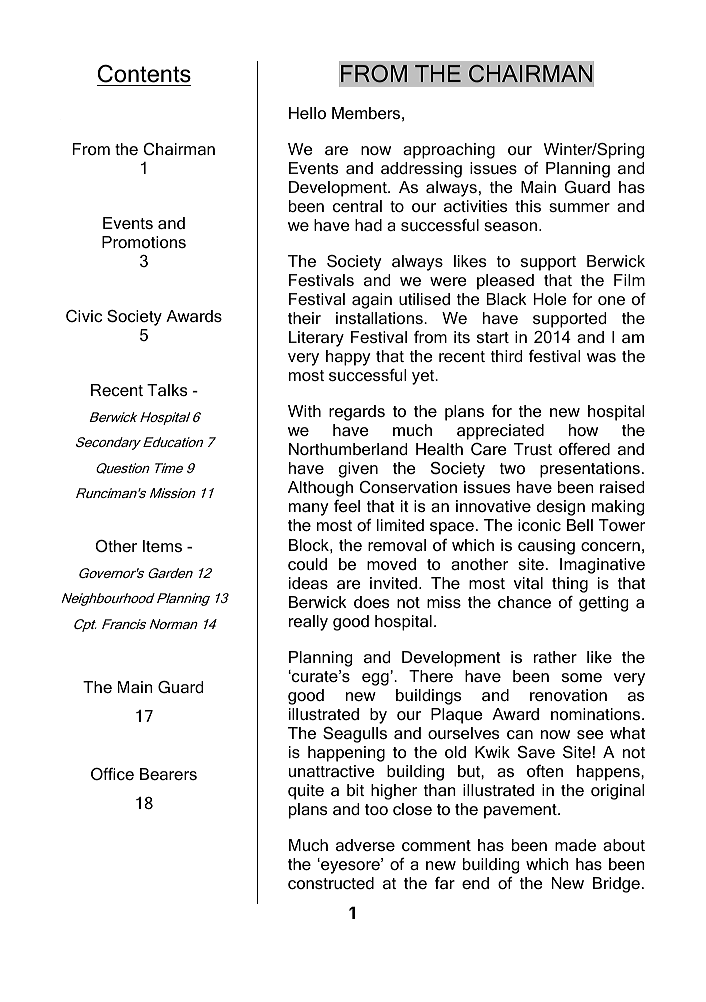 This screenshot has height=1002, width=706. I want to click on given, so click(358, 470).
